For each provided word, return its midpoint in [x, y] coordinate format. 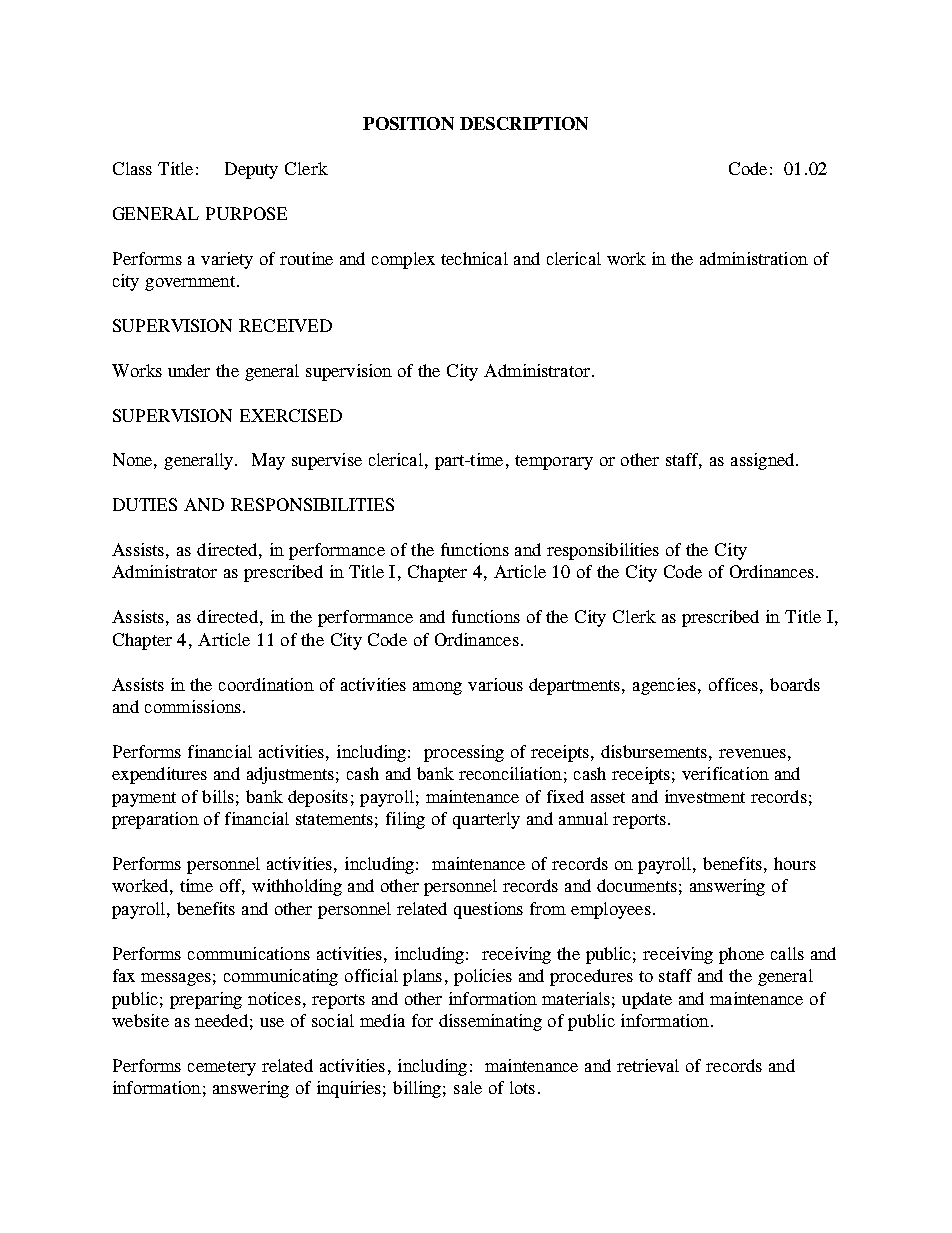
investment [705, 796]
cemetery [222, 1068]
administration [754, 258]
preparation [155, 820]
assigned [764, 461]
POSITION [408, 123]
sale [468, 1087]
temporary [554, 462]
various [495, 684]
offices [733, 684]
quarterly [486, 820]
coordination [266, 684]
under [189, 370]
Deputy [251, 170]
